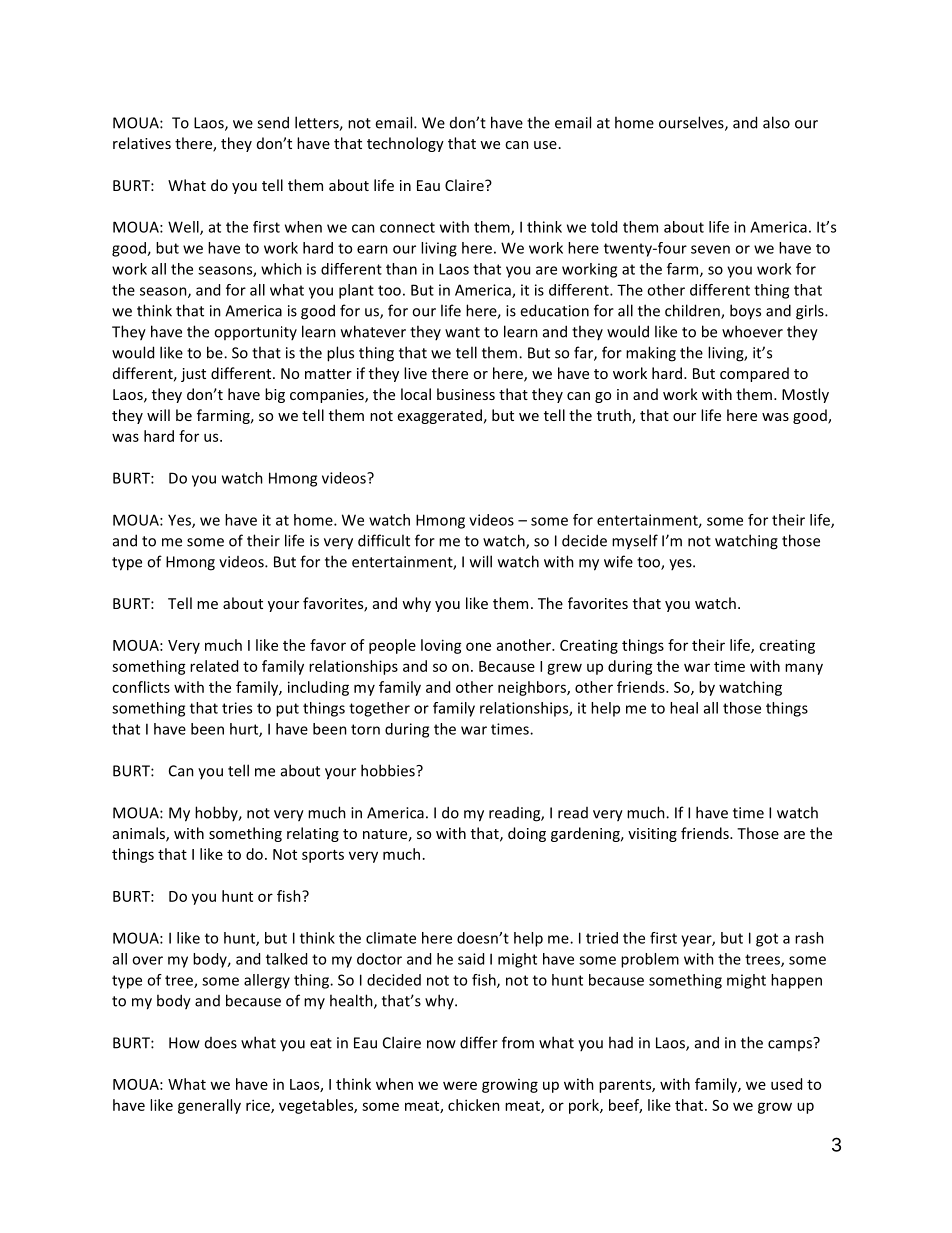  Describe the element at coordinates (776, 122) in the image. I see `also` at that location.
